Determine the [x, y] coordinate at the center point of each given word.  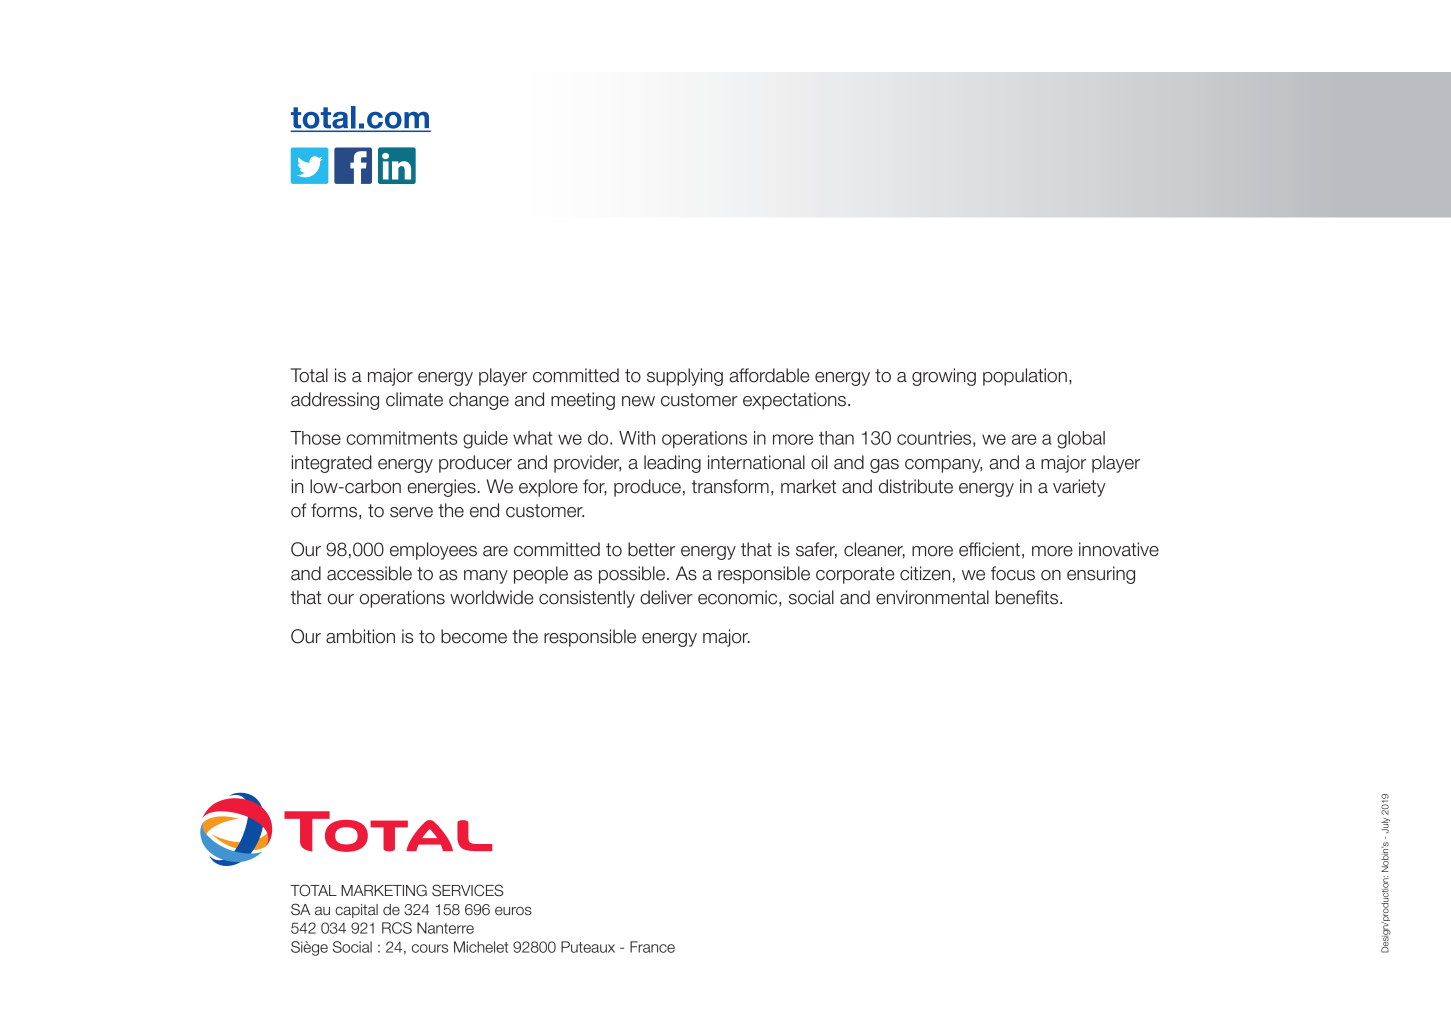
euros [513, 911]
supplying [685, 377]
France [652, 947]
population [1025, 377]
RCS [397, 928]
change [479, 401]
